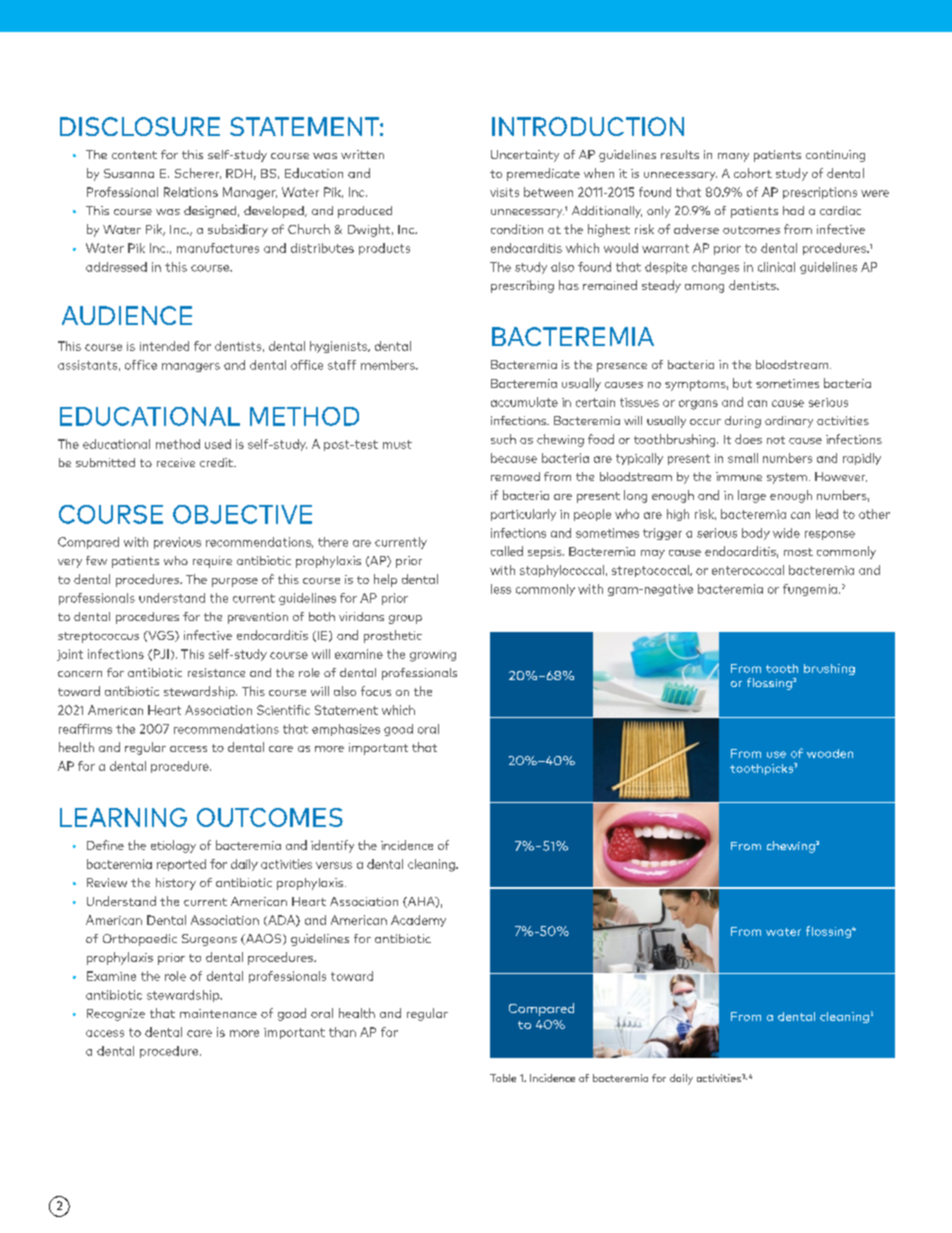 This screenshot has width=952, height=1233. I want to click on accumulate, so click(524, 402).
